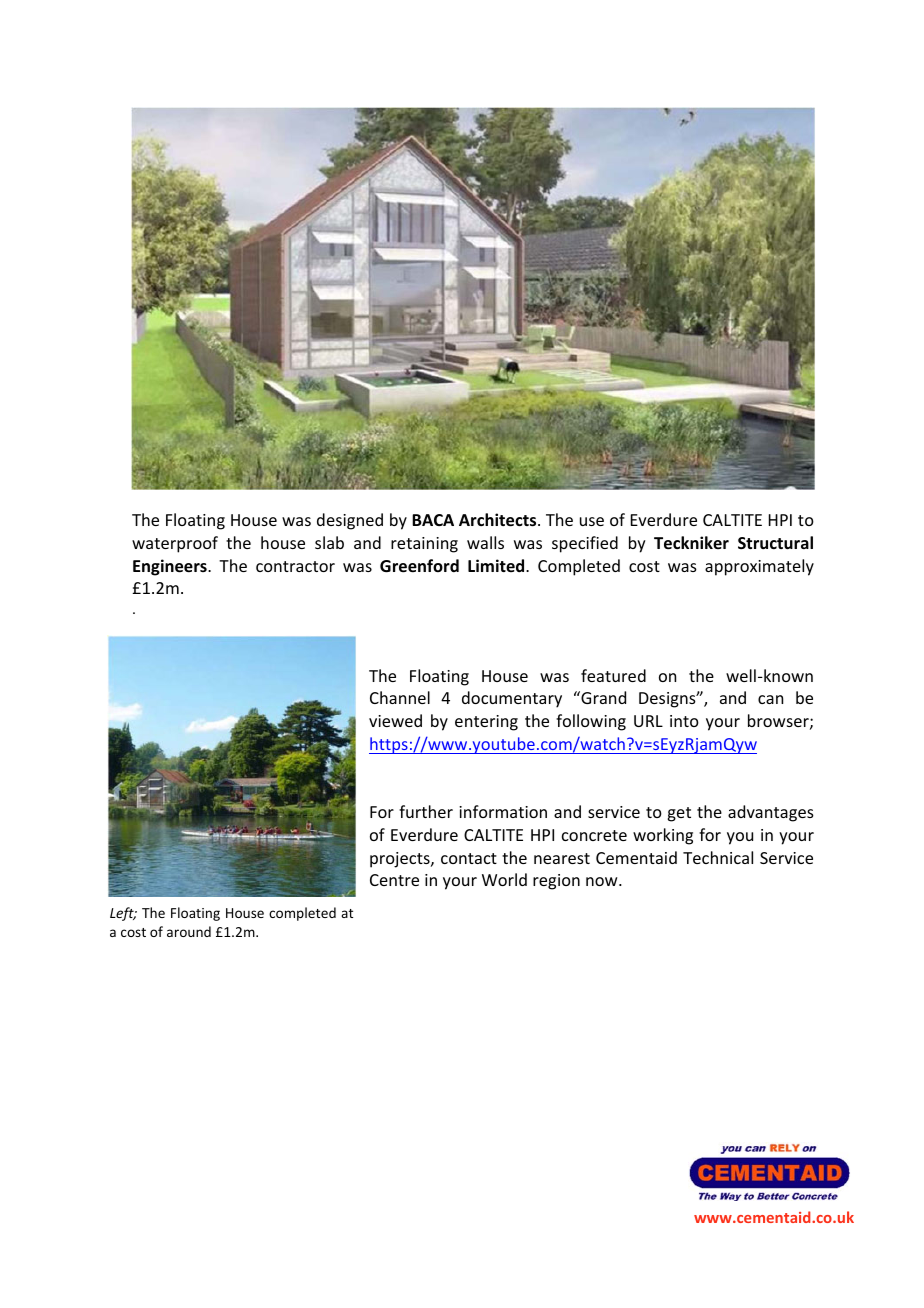 The height and width of the screenshot is (1308, 924). I want to click on Technical, so click(718, 857).
